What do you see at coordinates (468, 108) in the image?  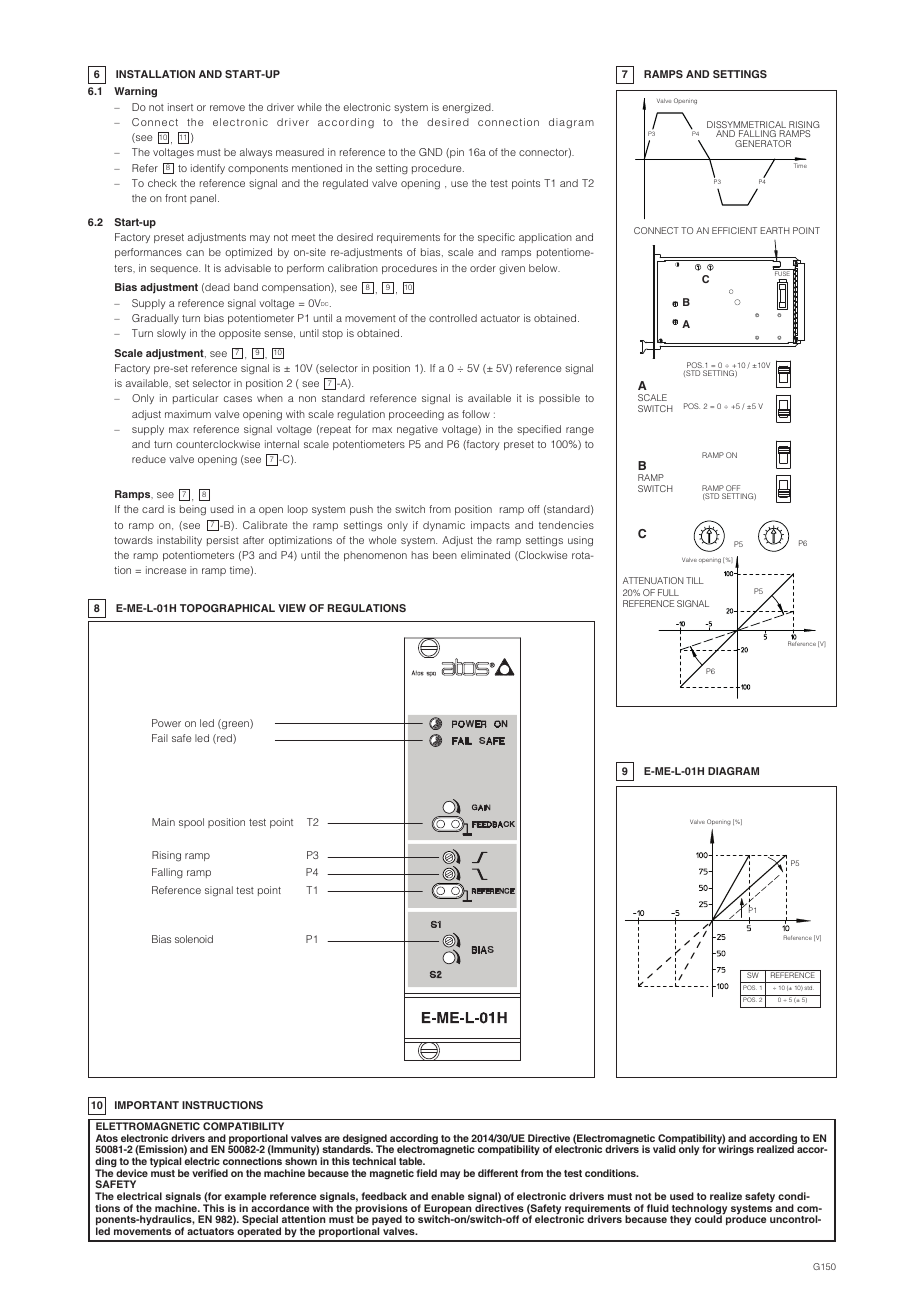 I see `energized` at bounding box center [468, 108].
